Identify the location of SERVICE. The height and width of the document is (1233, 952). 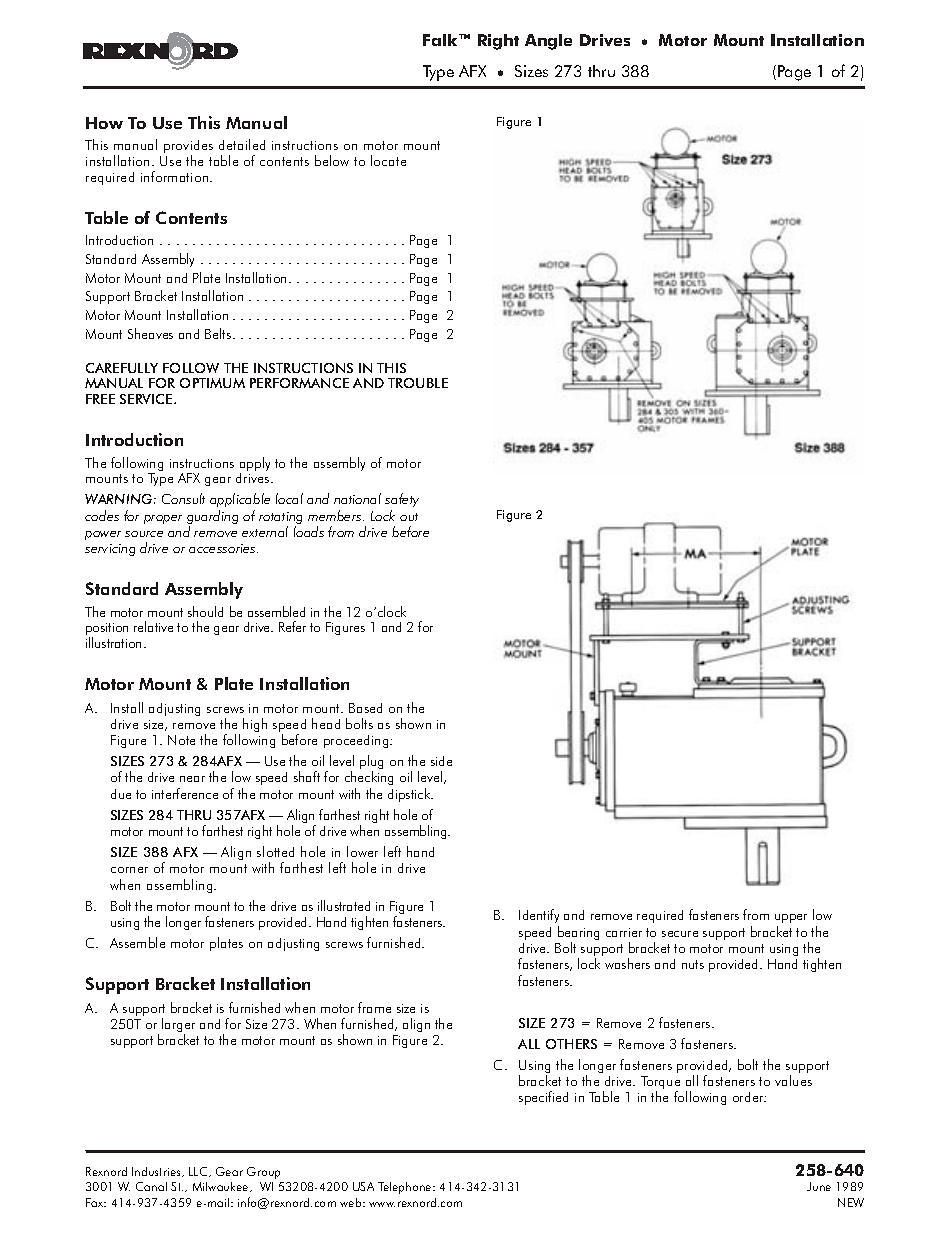
(147, 399).
